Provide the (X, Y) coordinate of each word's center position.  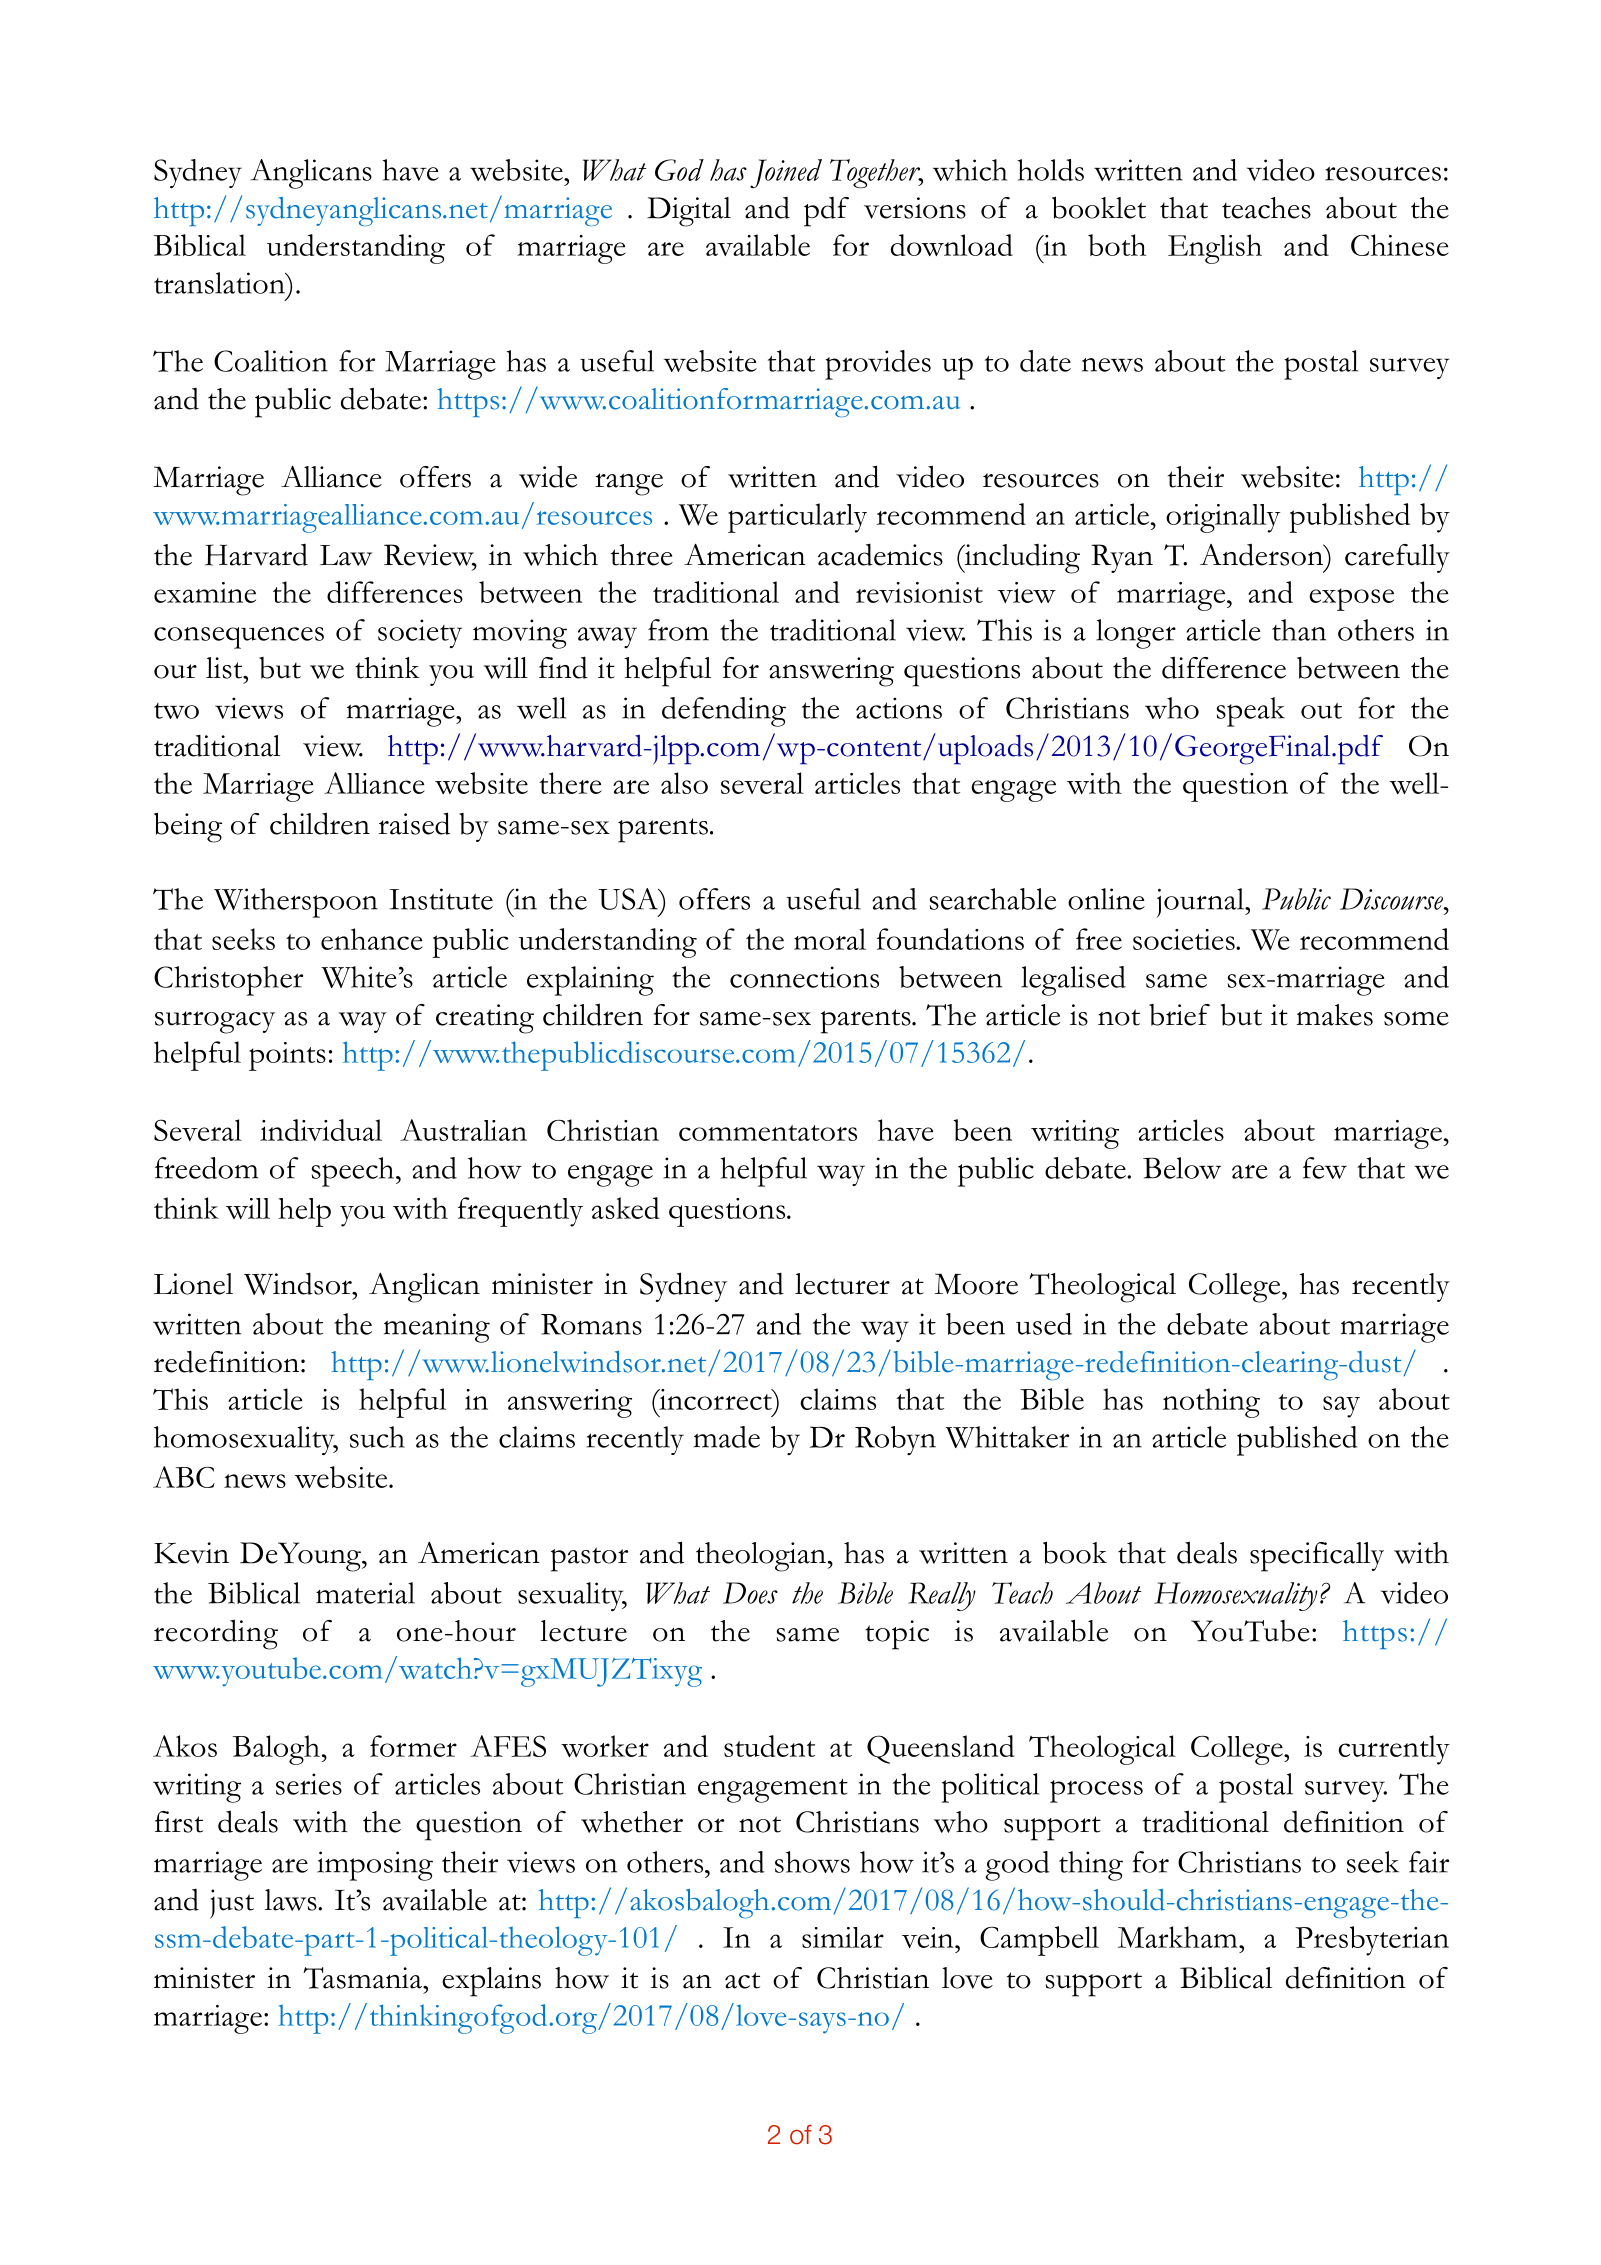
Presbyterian (1372, 1941)
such (377, 1437)
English (1215, 249)
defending (724, 712)
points (287, 1056)
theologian (762, 1557)
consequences (239, 638)
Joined (786, 174)
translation (220, 283)
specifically (1317, 1557)
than (1299, 630)
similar (843, 1937)
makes (1334, 1015)
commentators (768, 1133)
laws (292, 1900)
